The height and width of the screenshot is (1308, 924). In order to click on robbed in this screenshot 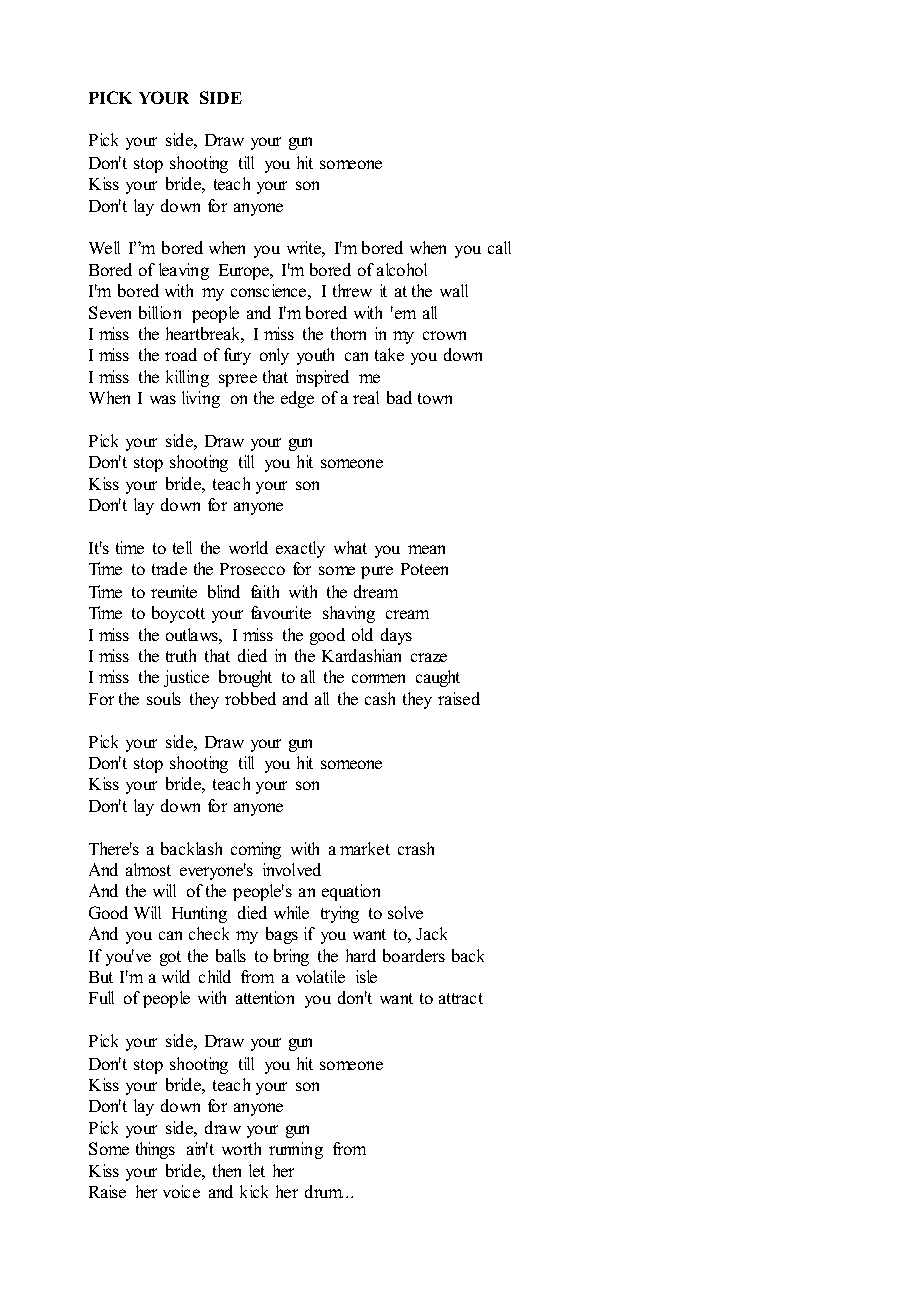, I will do `click(250, 698)`.
